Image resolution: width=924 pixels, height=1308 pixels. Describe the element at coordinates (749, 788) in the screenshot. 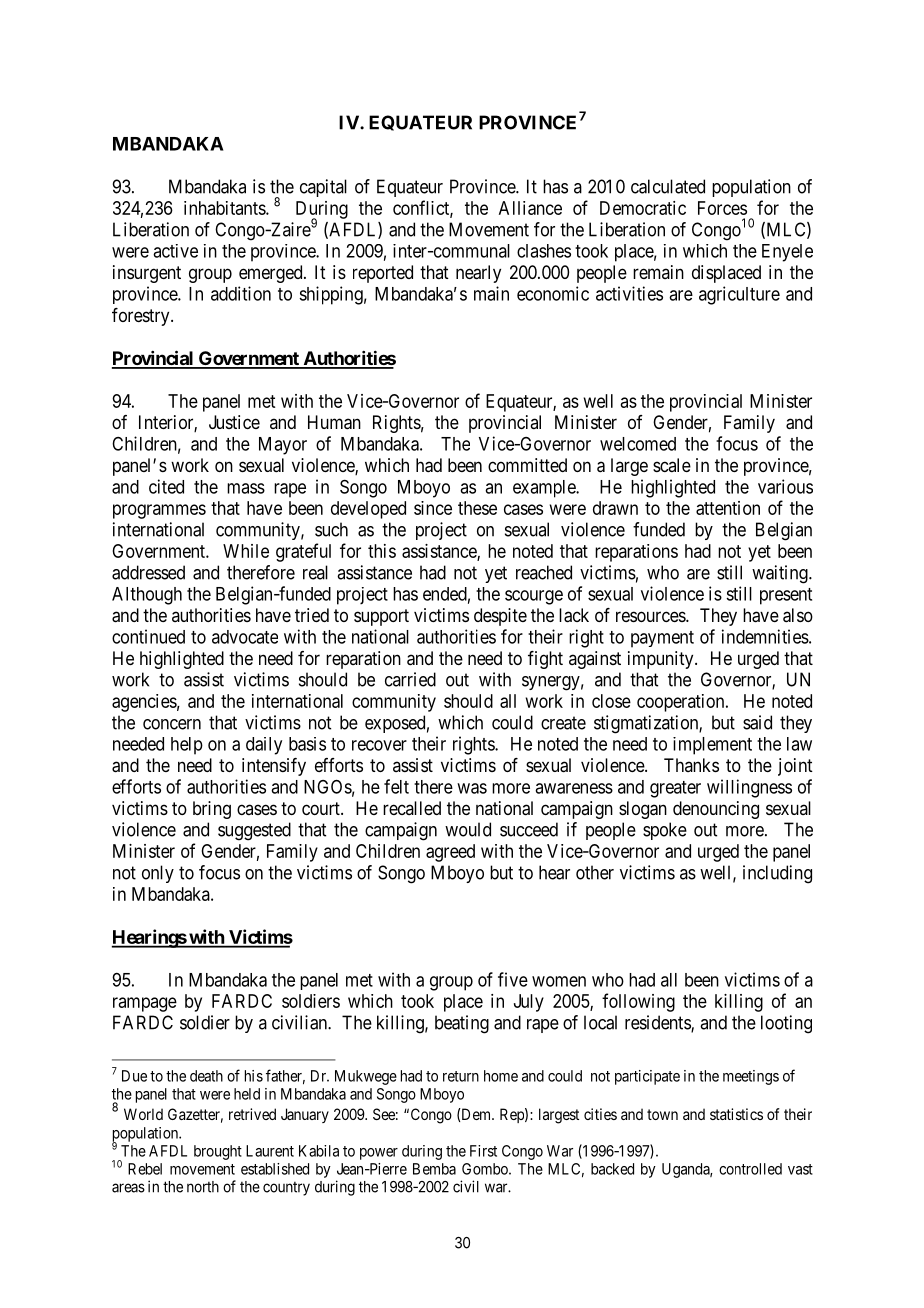

I see `willingness` at that location.
